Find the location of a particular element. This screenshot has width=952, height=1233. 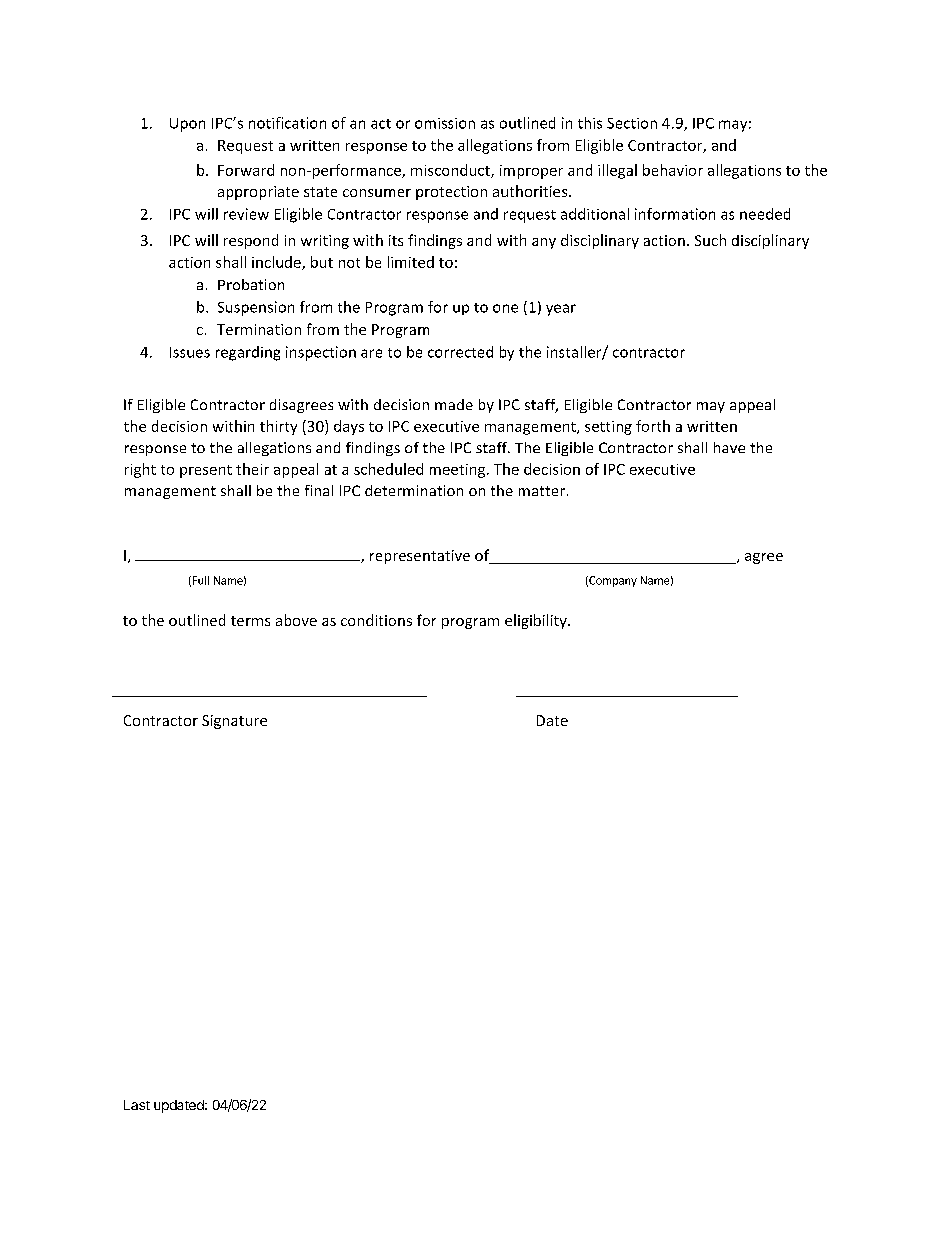

conditions is located at coordinates (376, 620).
